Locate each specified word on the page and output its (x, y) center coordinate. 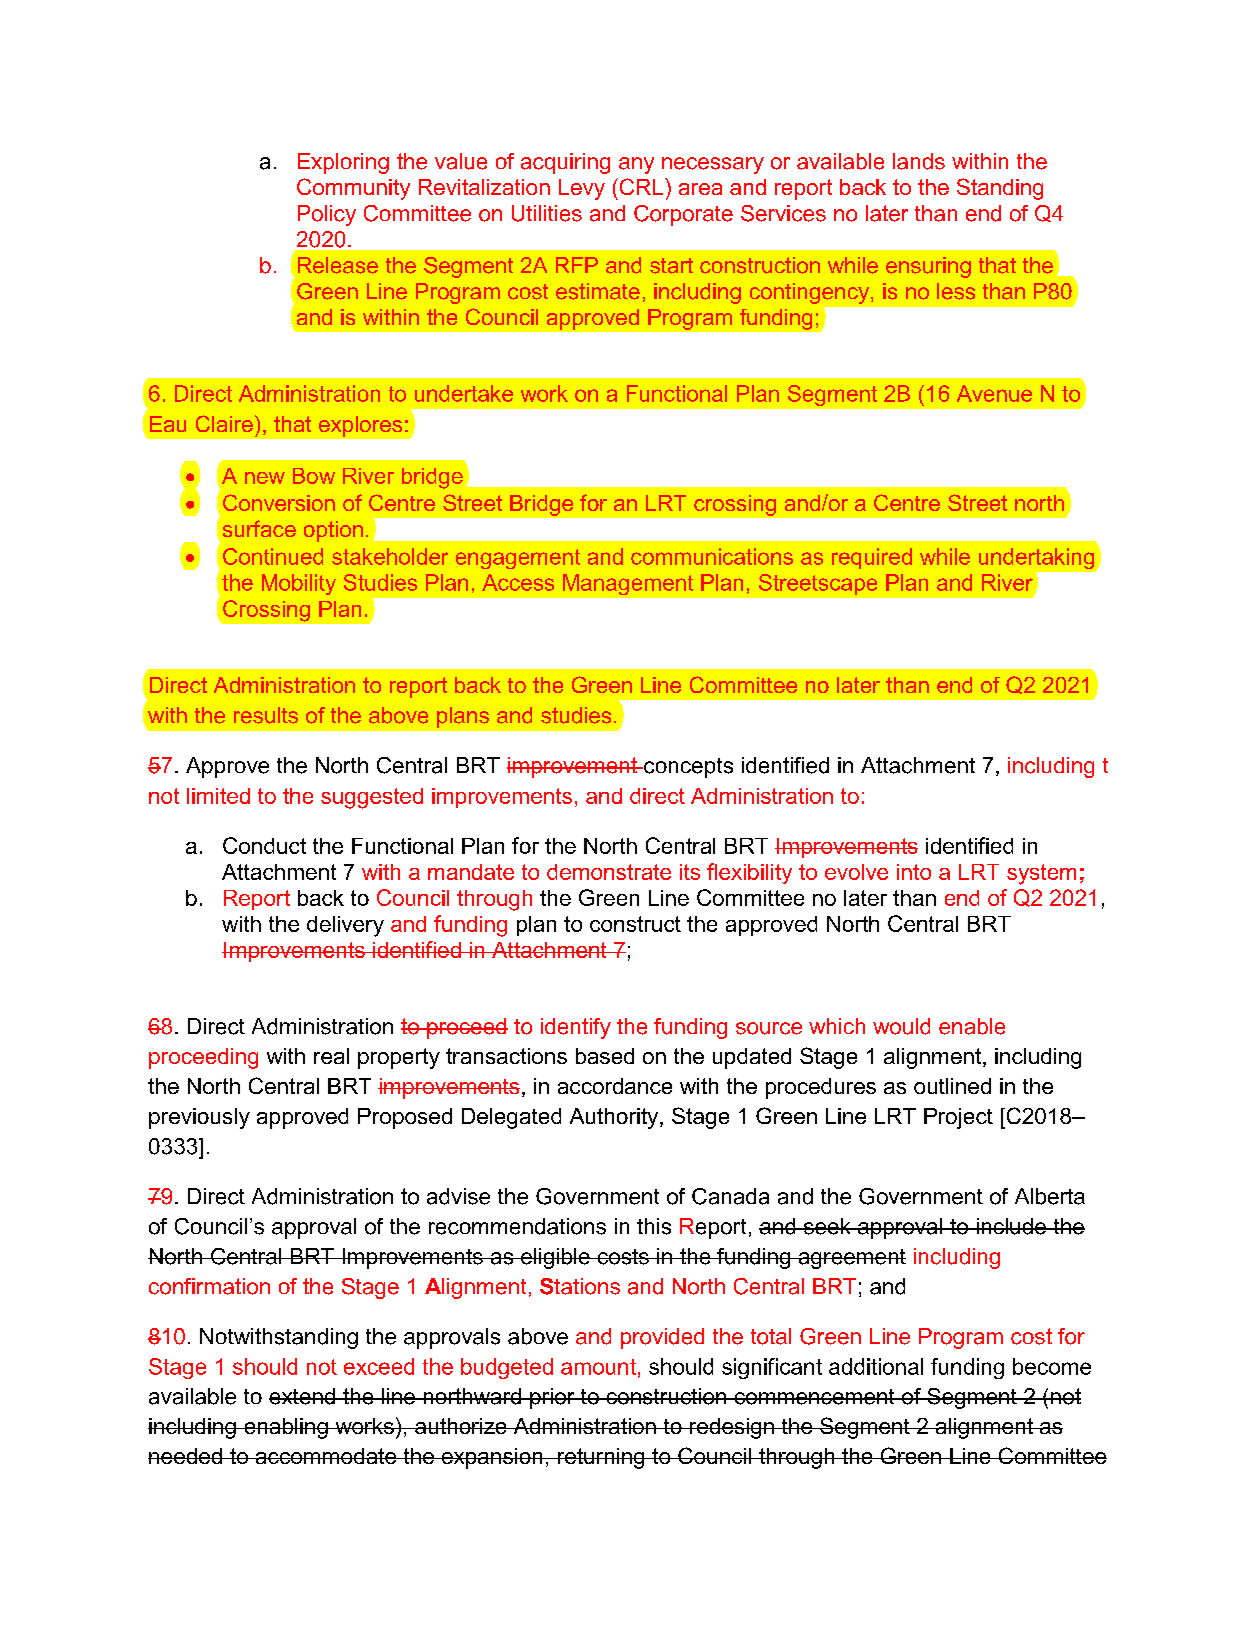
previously (199, 1118)
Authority (615, 1118)
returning (601, 1458)
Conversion (279, 502)
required (872, 558)
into (914, 872)
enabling (286, 1428)
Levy (582, 189)
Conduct (264, 845)
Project (958, 1118)
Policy (327, 215)
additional (876, 1366)
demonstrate (609, 872)
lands (919, 161)
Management (628, 584)
